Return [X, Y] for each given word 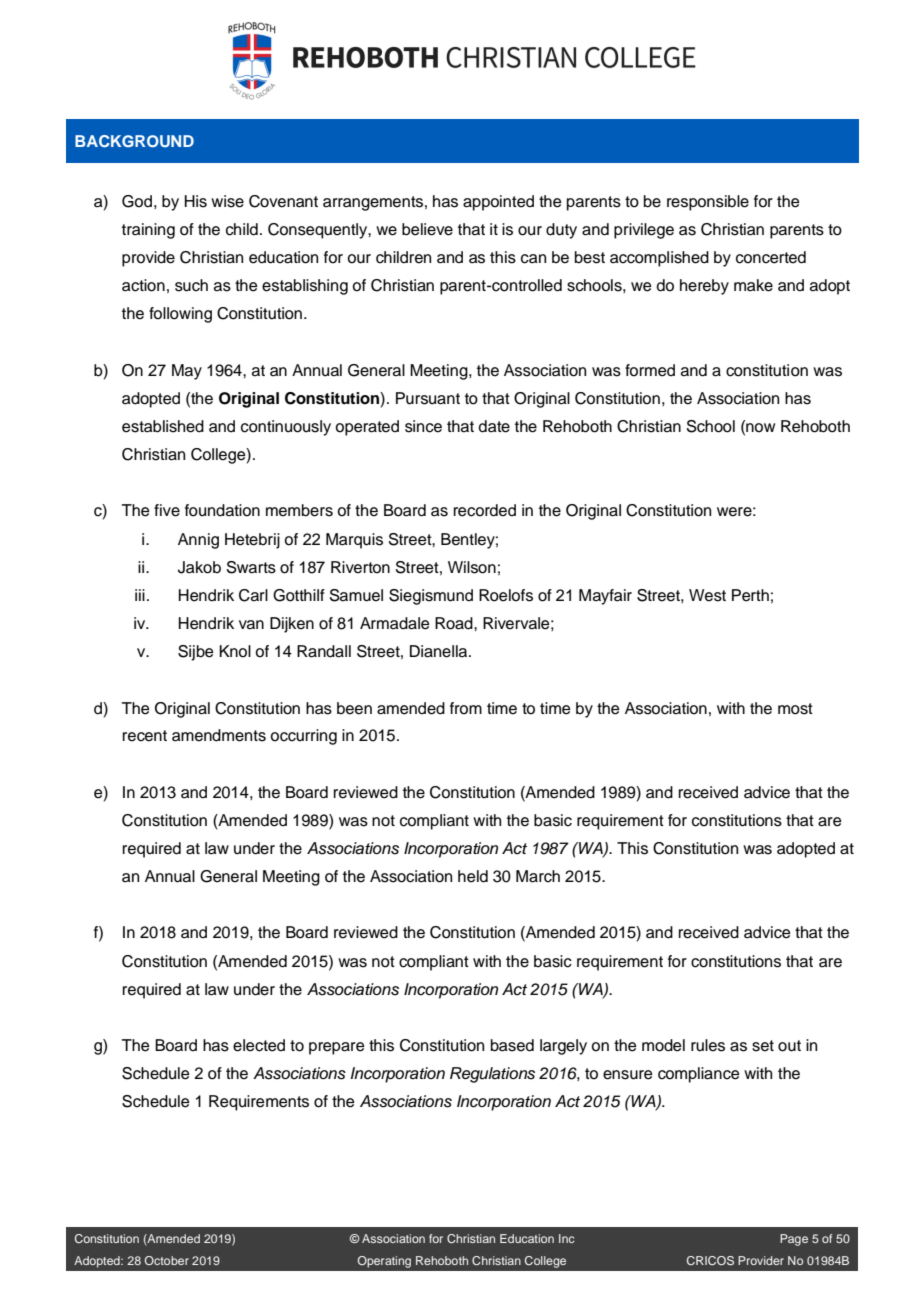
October [166, 1260]
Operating [384, 1262]
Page [794, 1240]
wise [227, 201]
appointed [498, 203]
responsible [708, 203]
